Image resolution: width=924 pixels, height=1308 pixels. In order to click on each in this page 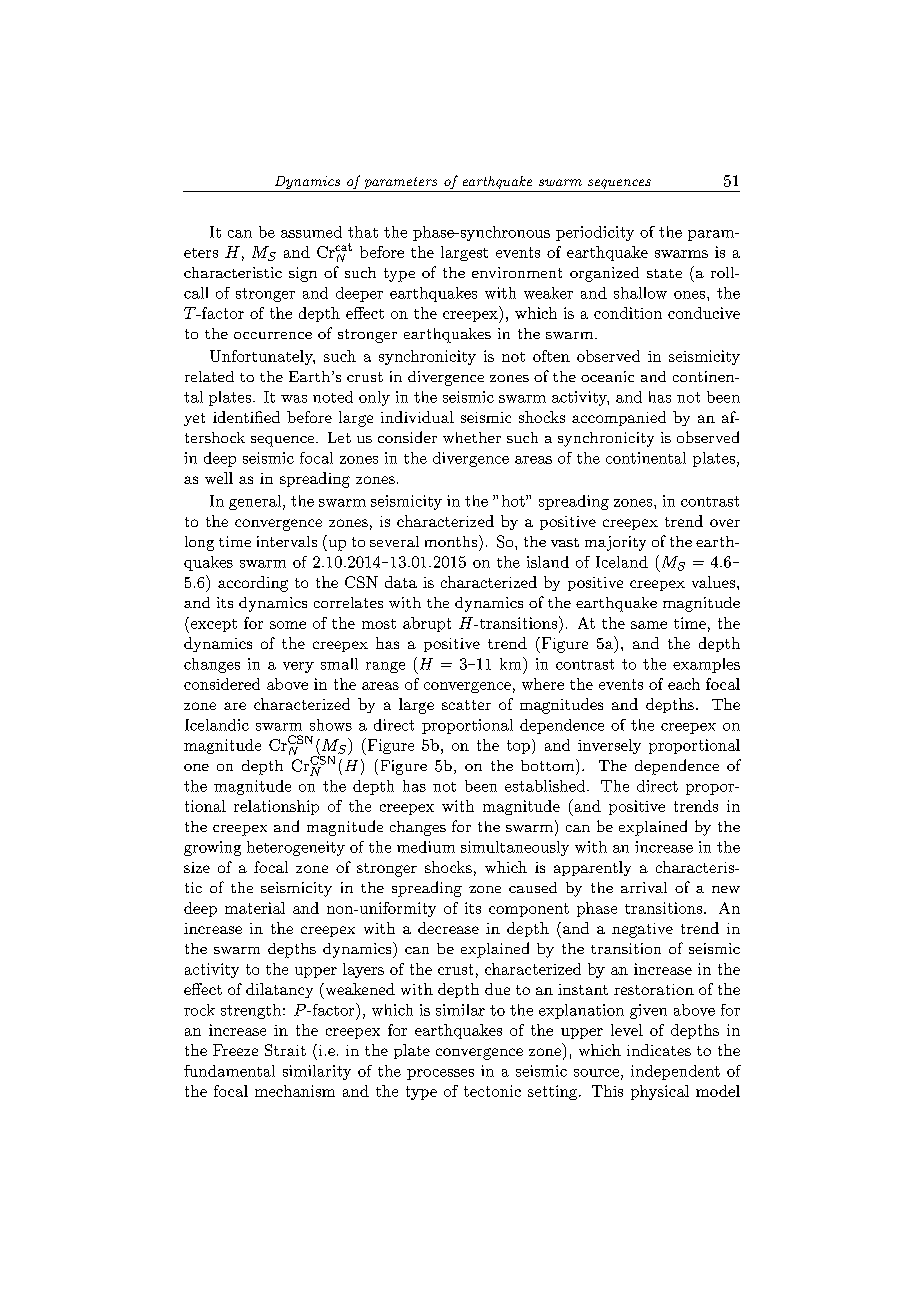, I will do `click(684, 684)`.
